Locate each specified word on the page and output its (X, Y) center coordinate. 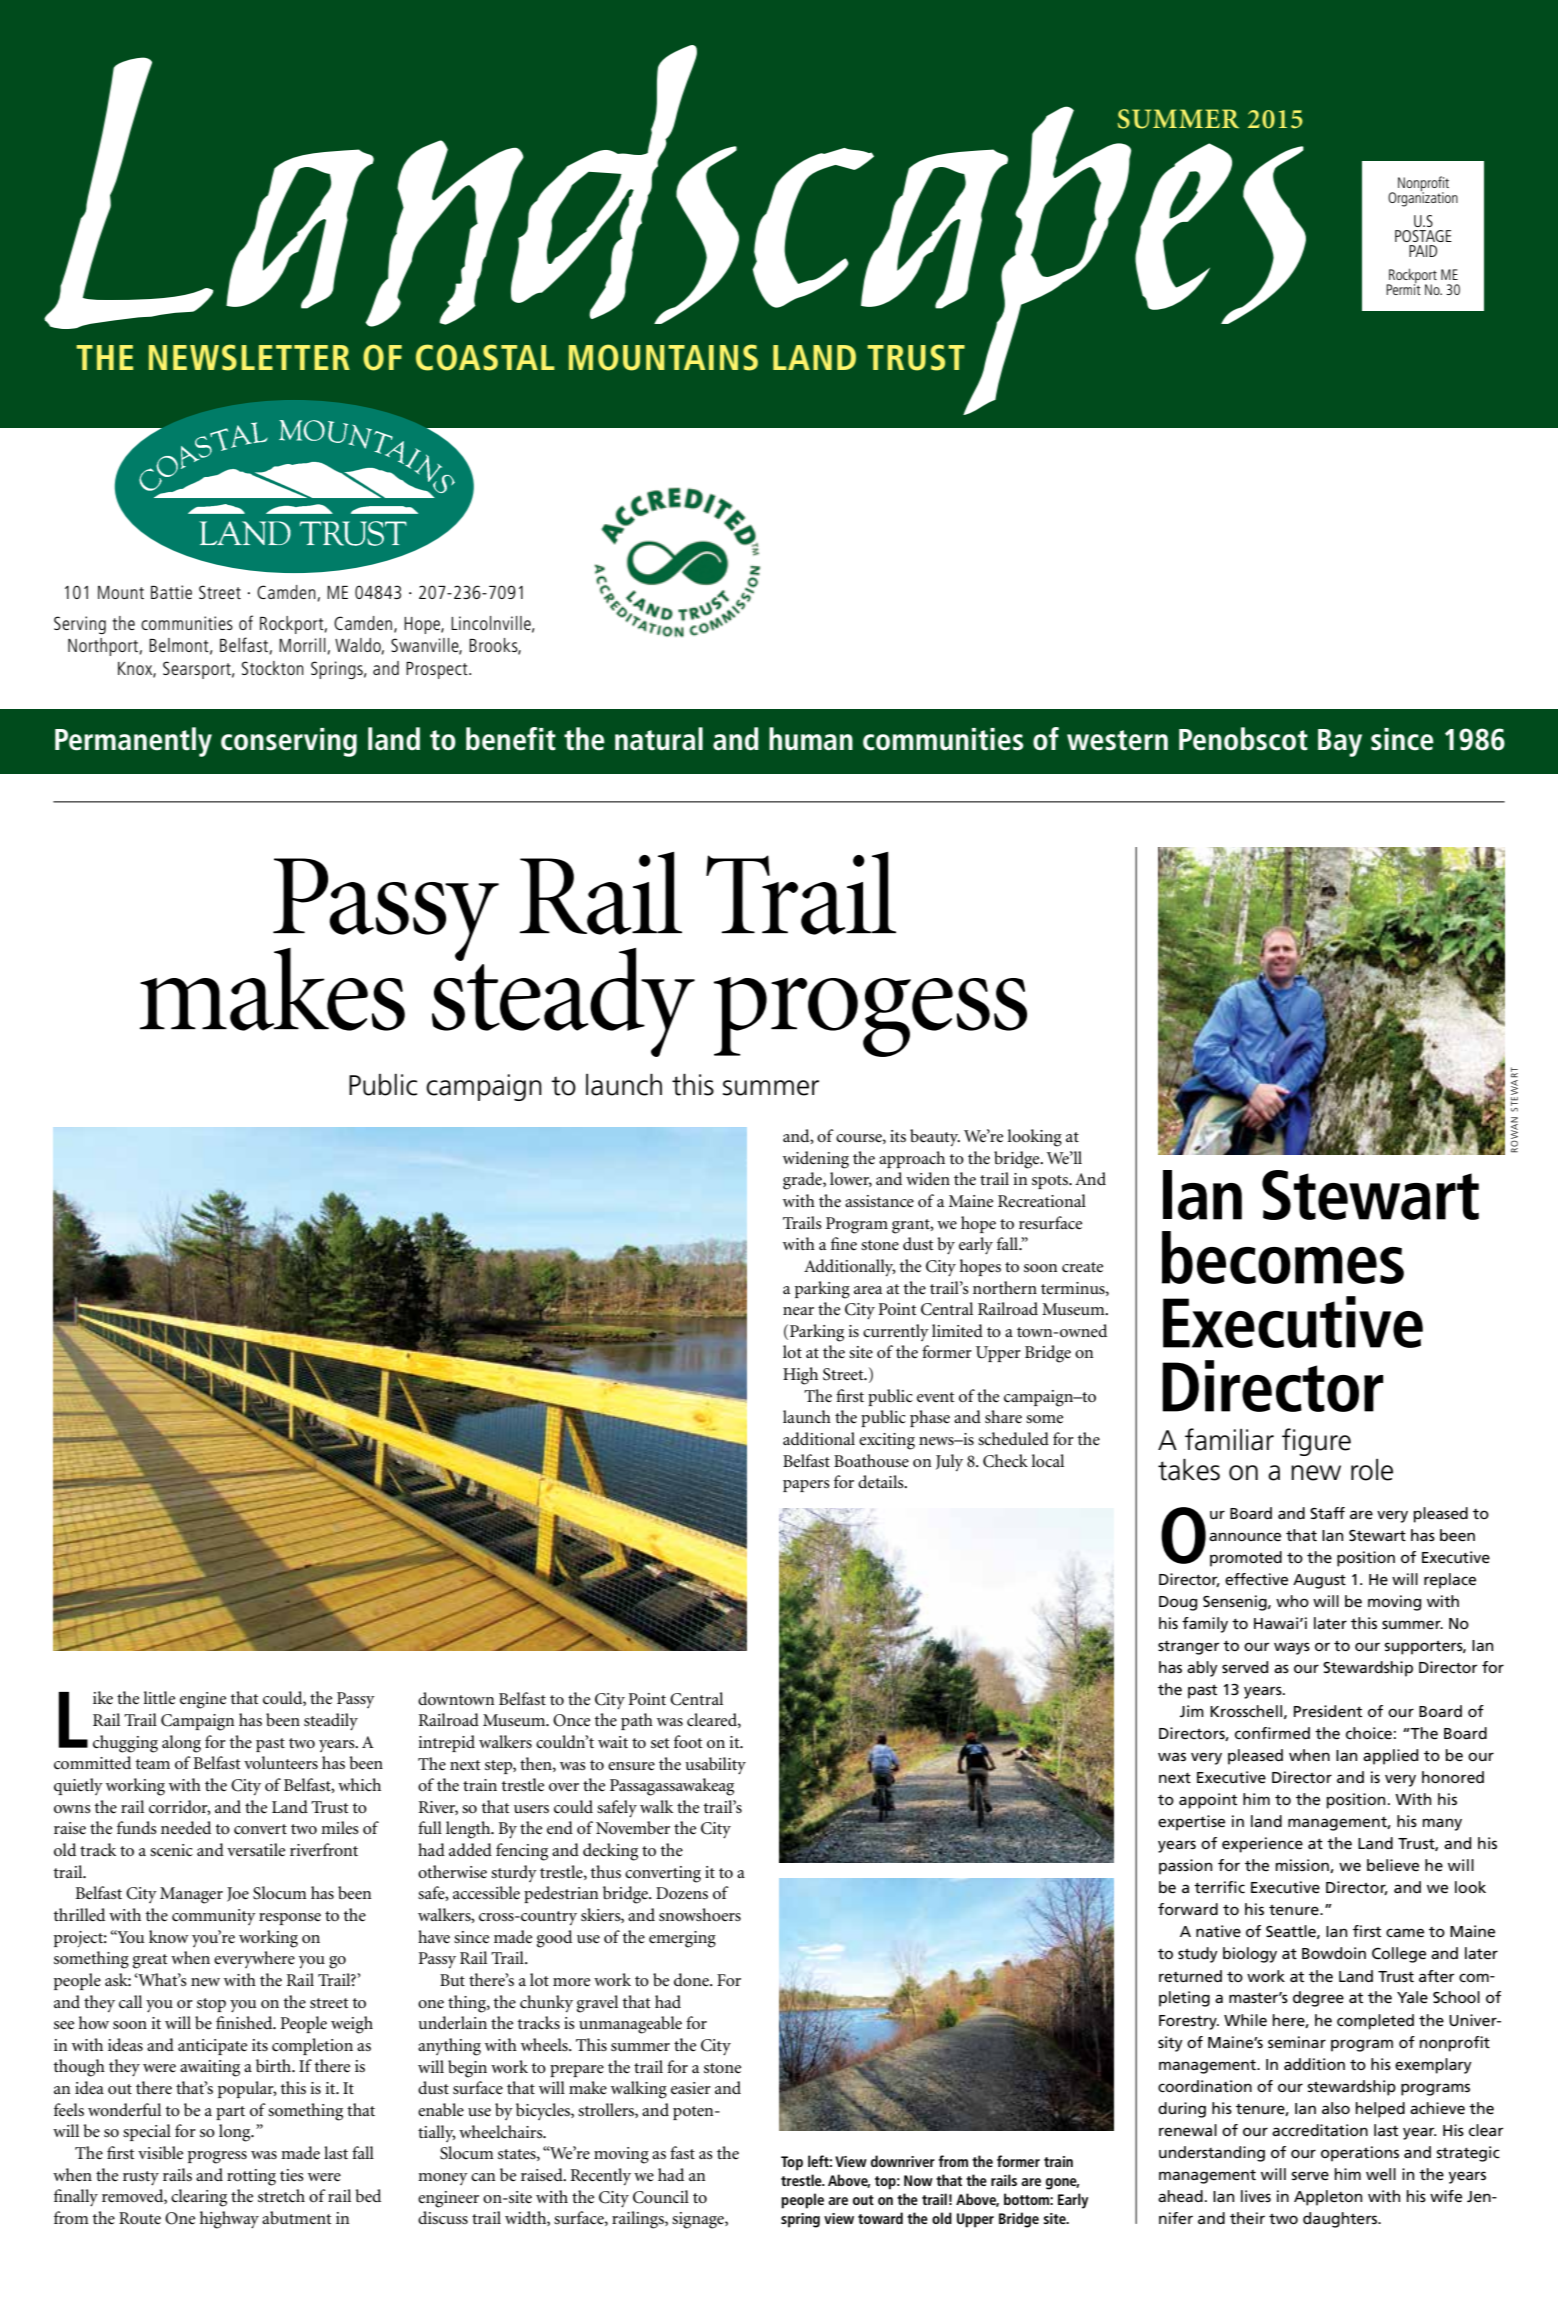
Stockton (273, 668)
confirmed (1272, 1733)
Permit (1403, 288)
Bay (1340, 743)
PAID (1423, 251)
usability (715, 1766)
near (798, 1311)
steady (563, 1001)
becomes (1283, 1257)
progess (870, 1017)
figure (1316, 1442)
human (811, 739)
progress (217, 2157)
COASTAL (485, 357)
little (159, 1697)
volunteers (281, 1763)
